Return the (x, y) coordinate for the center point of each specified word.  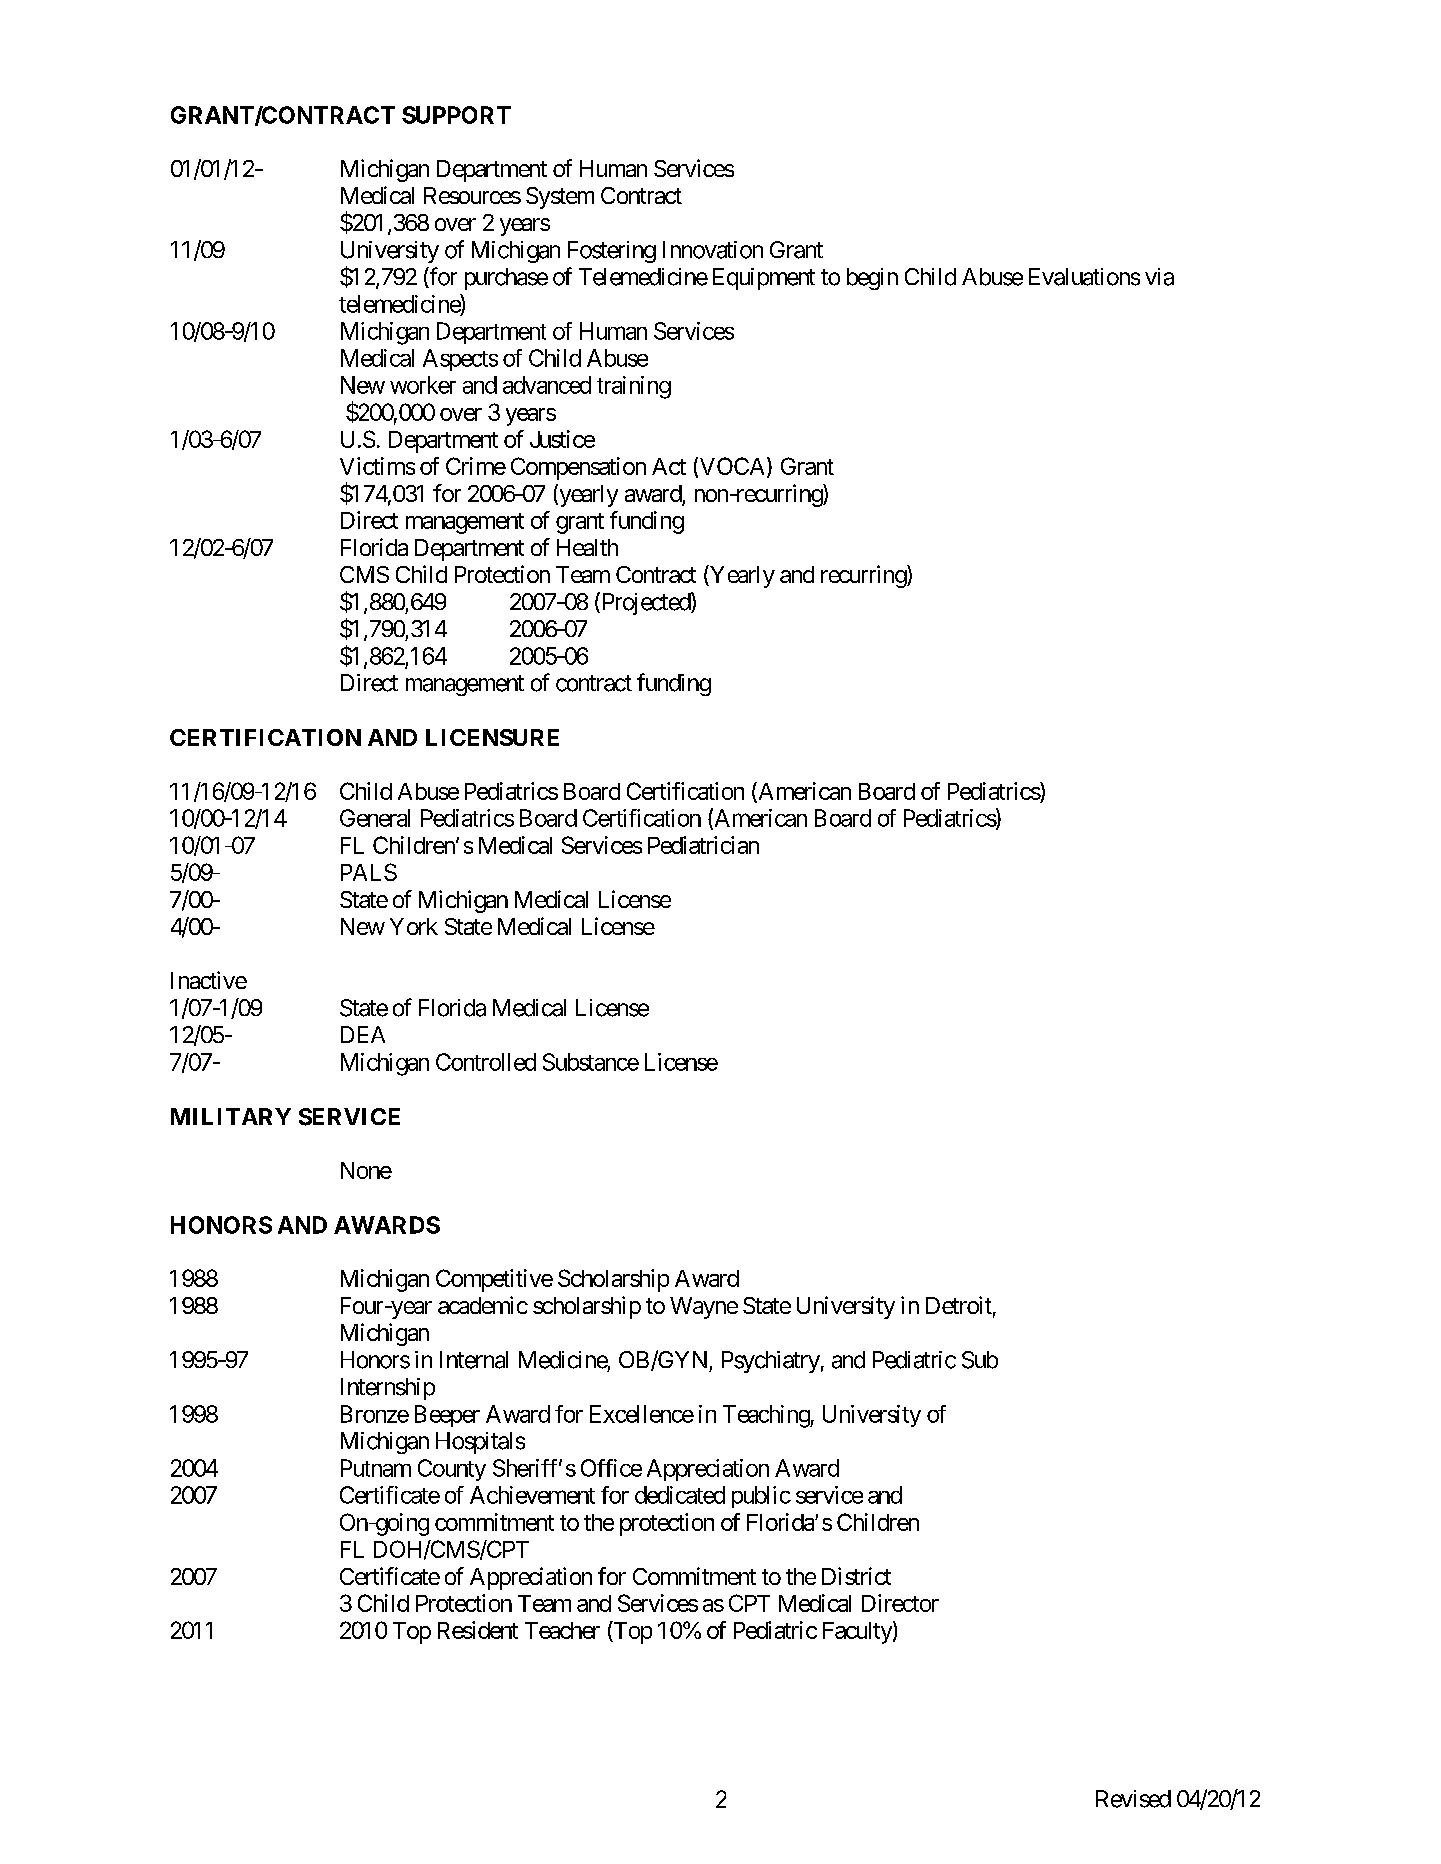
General (375, 818)
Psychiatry (771, 1362)
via (1159, 277)
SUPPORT (456, 115)
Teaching (767, 1416)
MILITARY (231, 1116)
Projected (645, 603)
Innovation (713, 250)
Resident (478, 1630)
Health (587, 547)
